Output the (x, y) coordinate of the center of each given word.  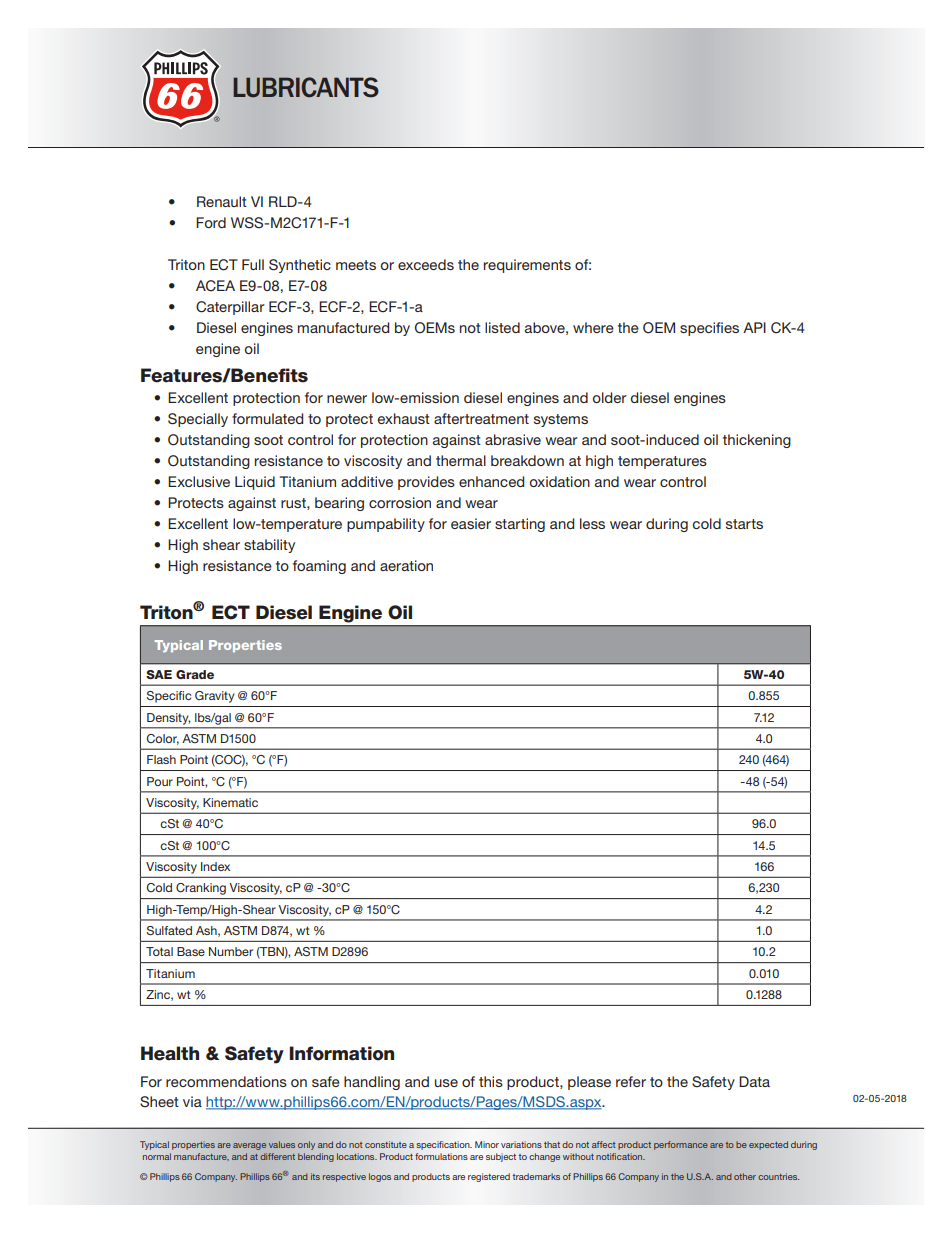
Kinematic (230, 802)
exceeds (426, 264)
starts (744, 524)
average (249, 1146)
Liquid (255, 483)
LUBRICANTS (305, 87)
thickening (757, 441)
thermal (461, 460)
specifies (709, 329)
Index (215, 866)
